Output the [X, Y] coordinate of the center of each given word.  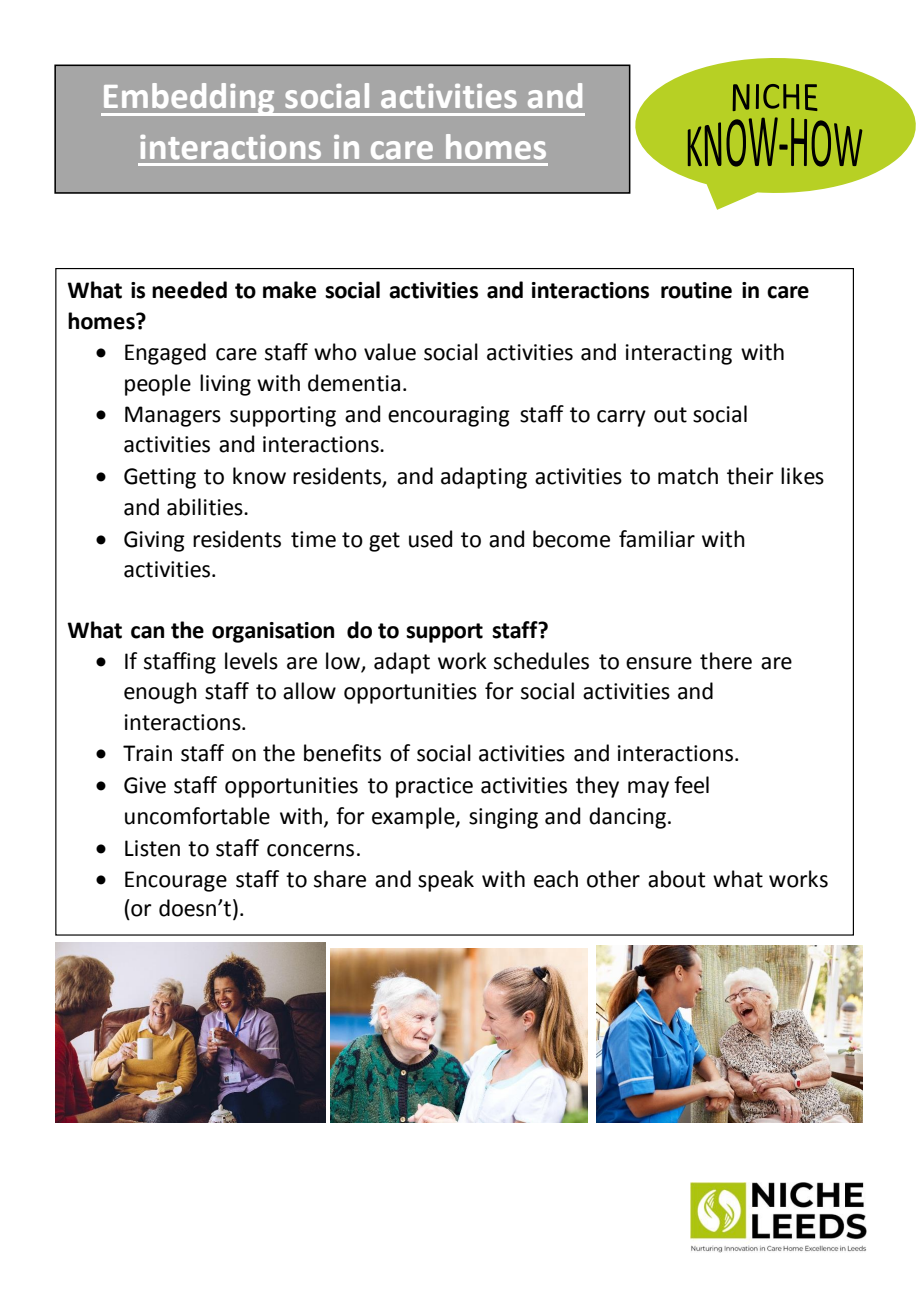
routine [696, 290]
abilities [206, 507]
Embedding [189, 99]
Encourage [176, 881]
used [430, 539]
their [750, 476]
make [289, 290]
